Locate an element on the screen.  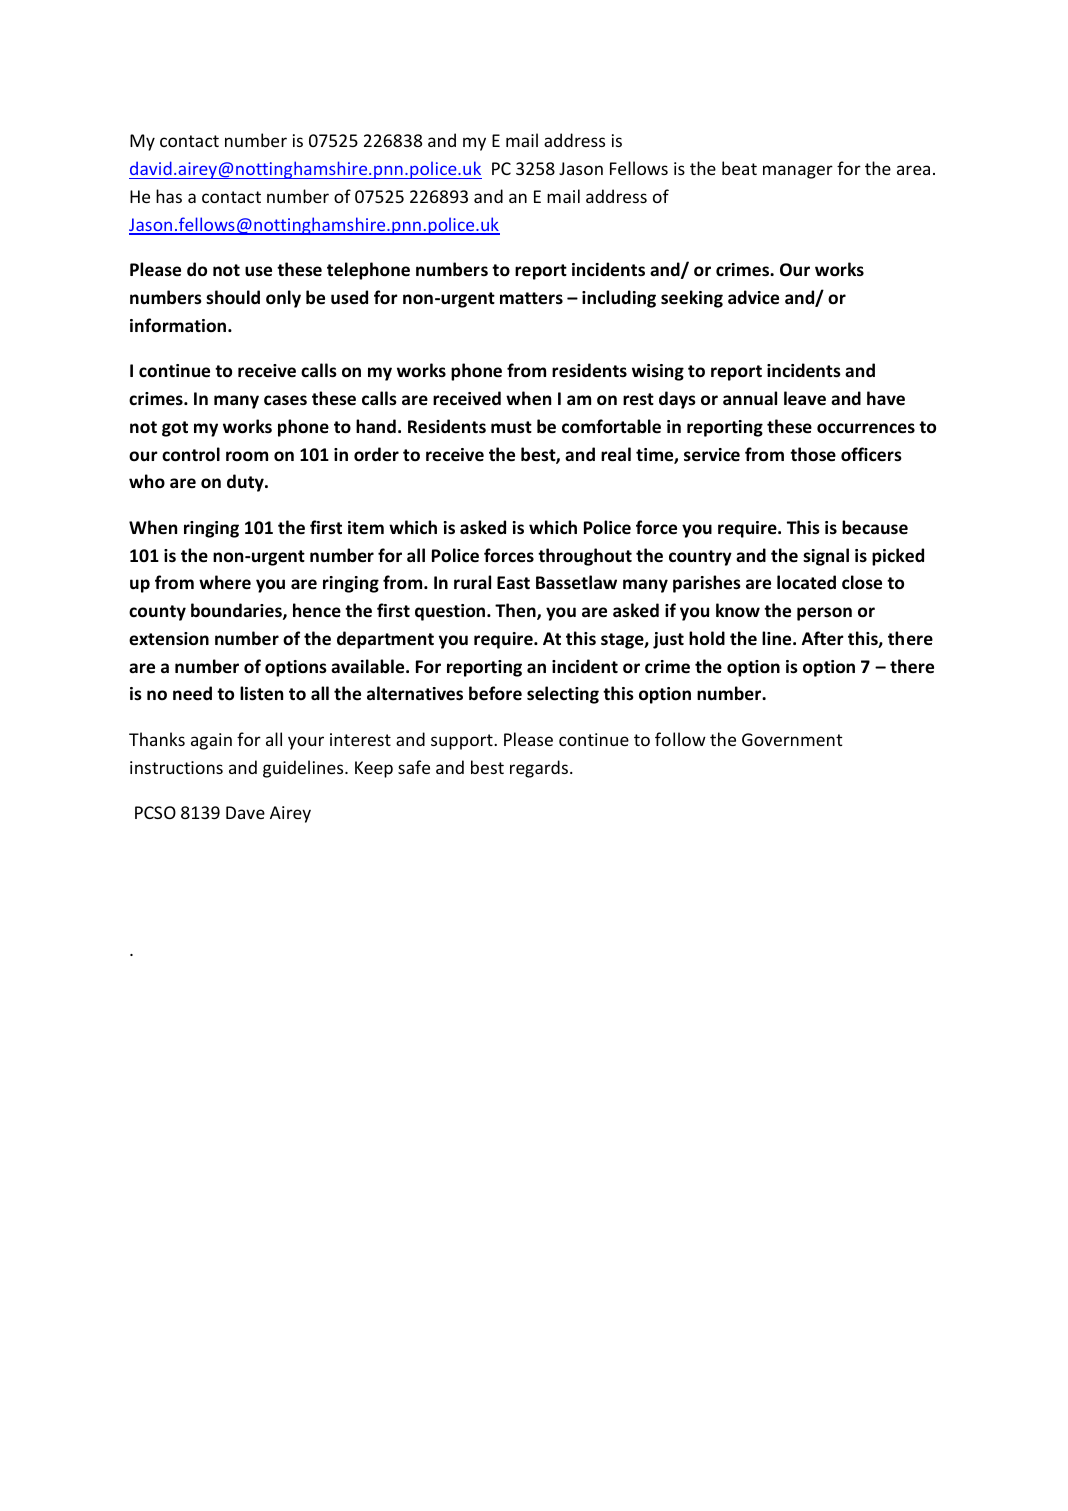
beat is located at coordinates (739, 168).
